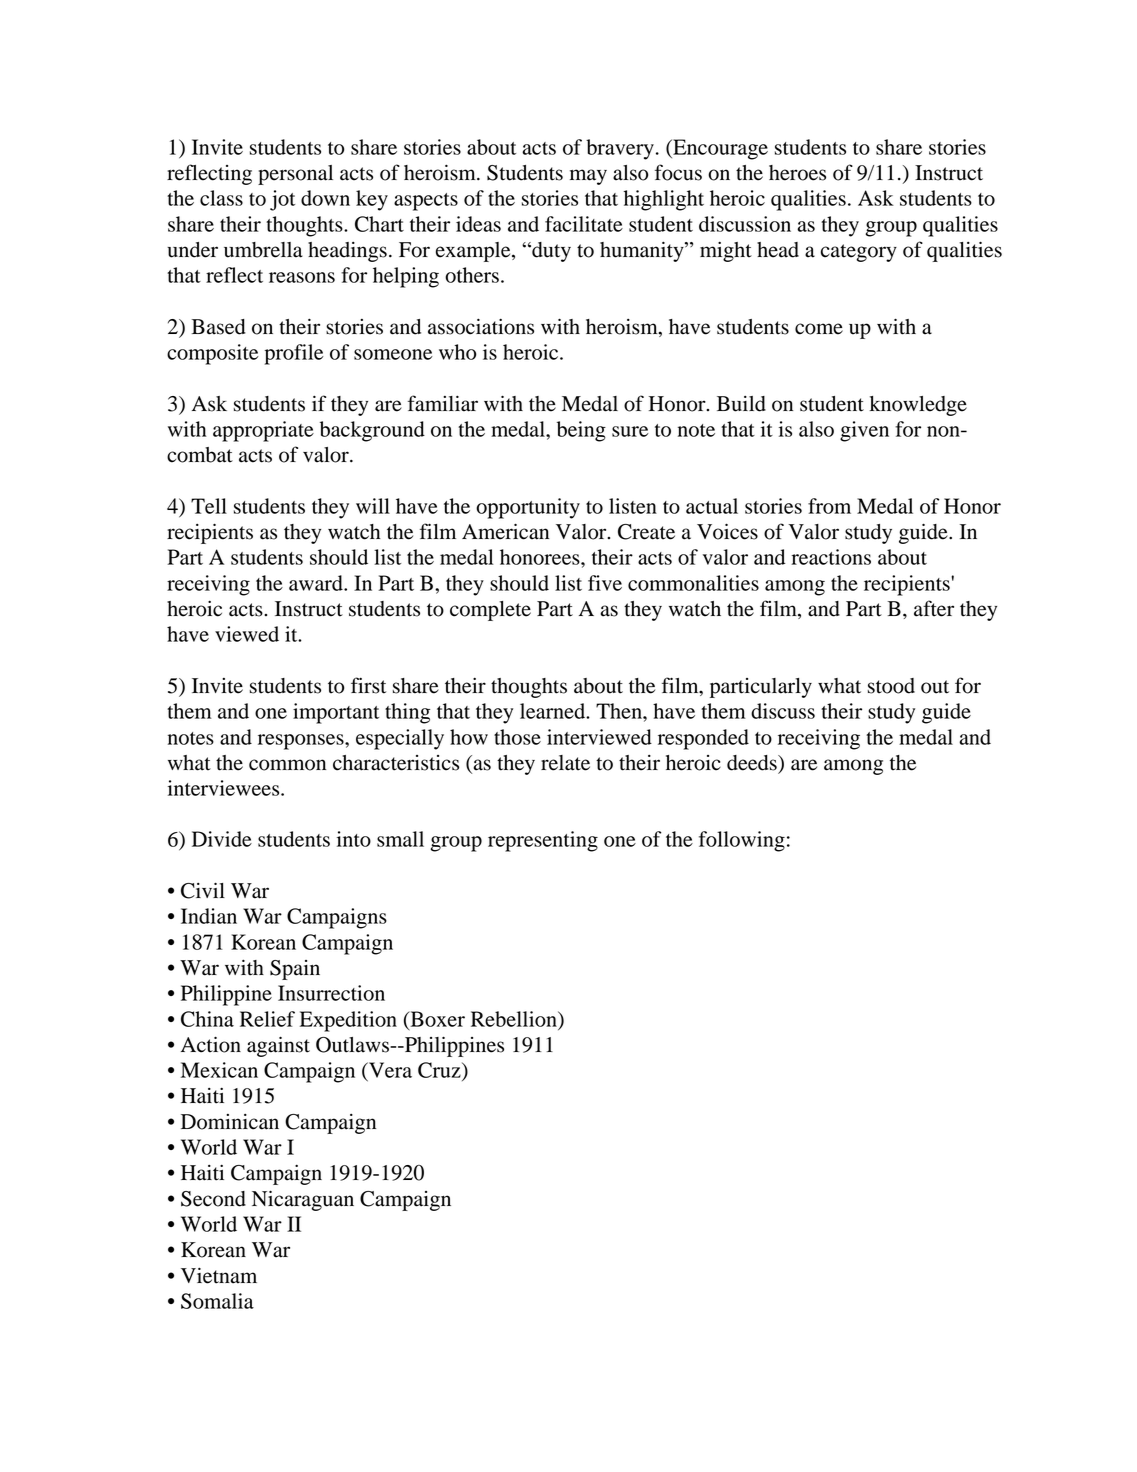 The image size is (1137, 1472). I want to click on personal, so click(295, 175).
